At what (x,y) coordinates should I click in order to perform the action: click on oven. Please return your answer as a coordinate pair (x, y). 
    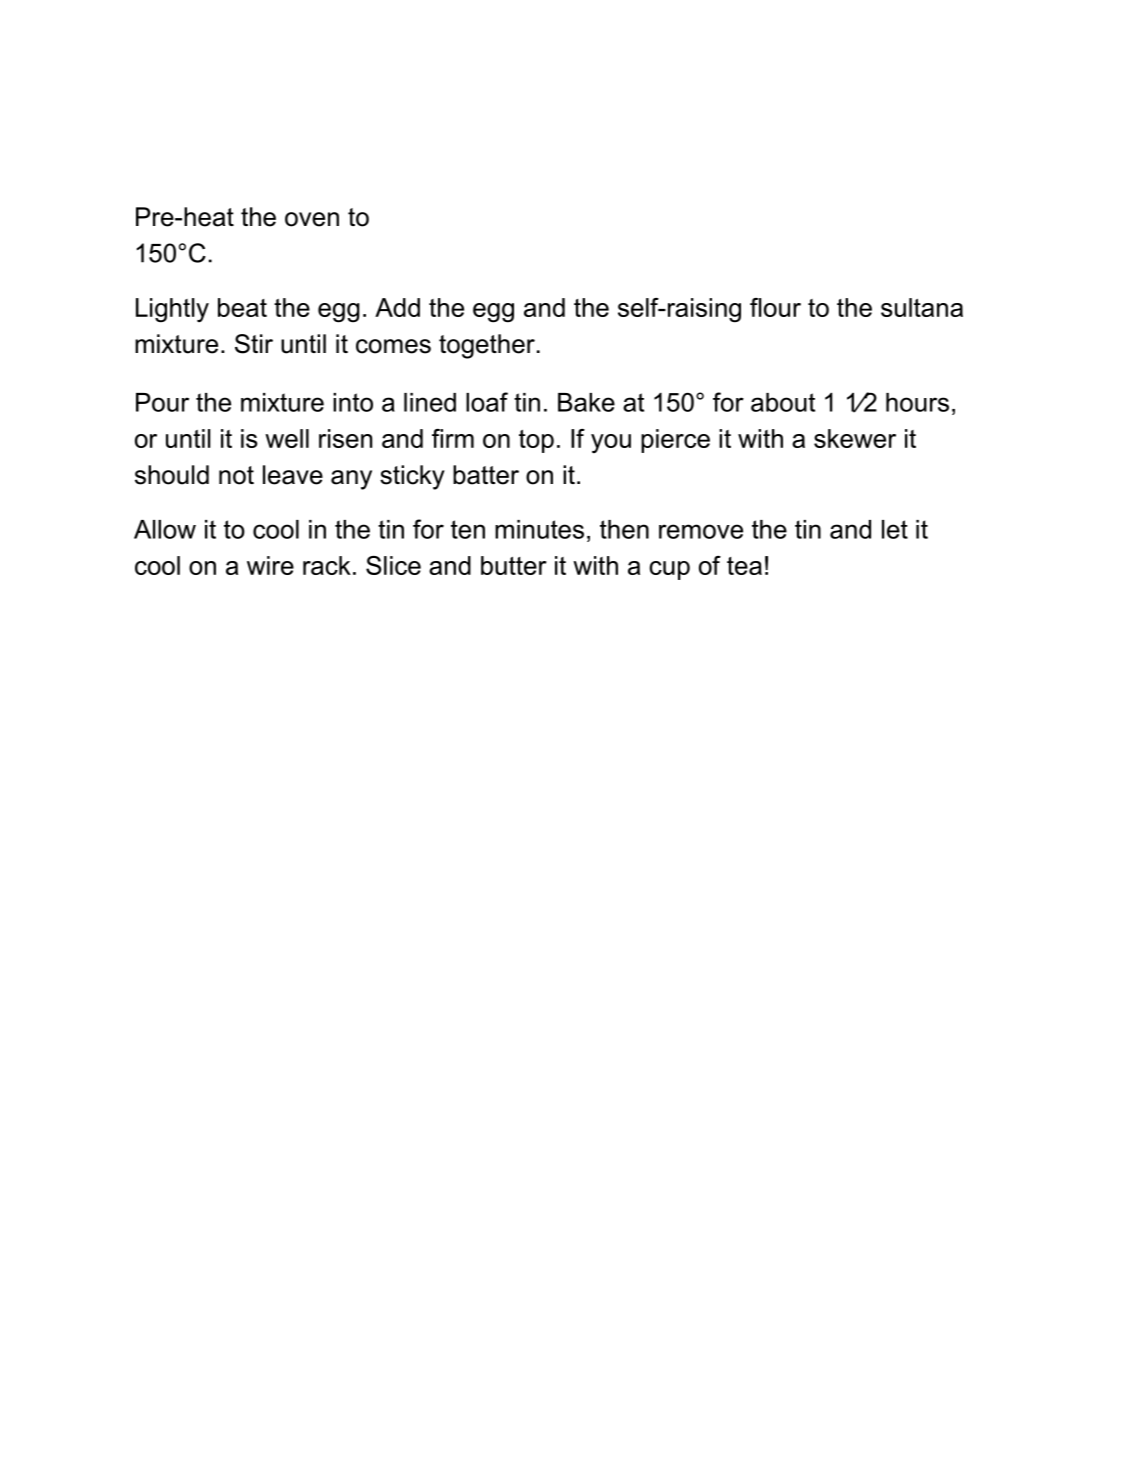
    Looking at the image, I should click on (312, 219).
